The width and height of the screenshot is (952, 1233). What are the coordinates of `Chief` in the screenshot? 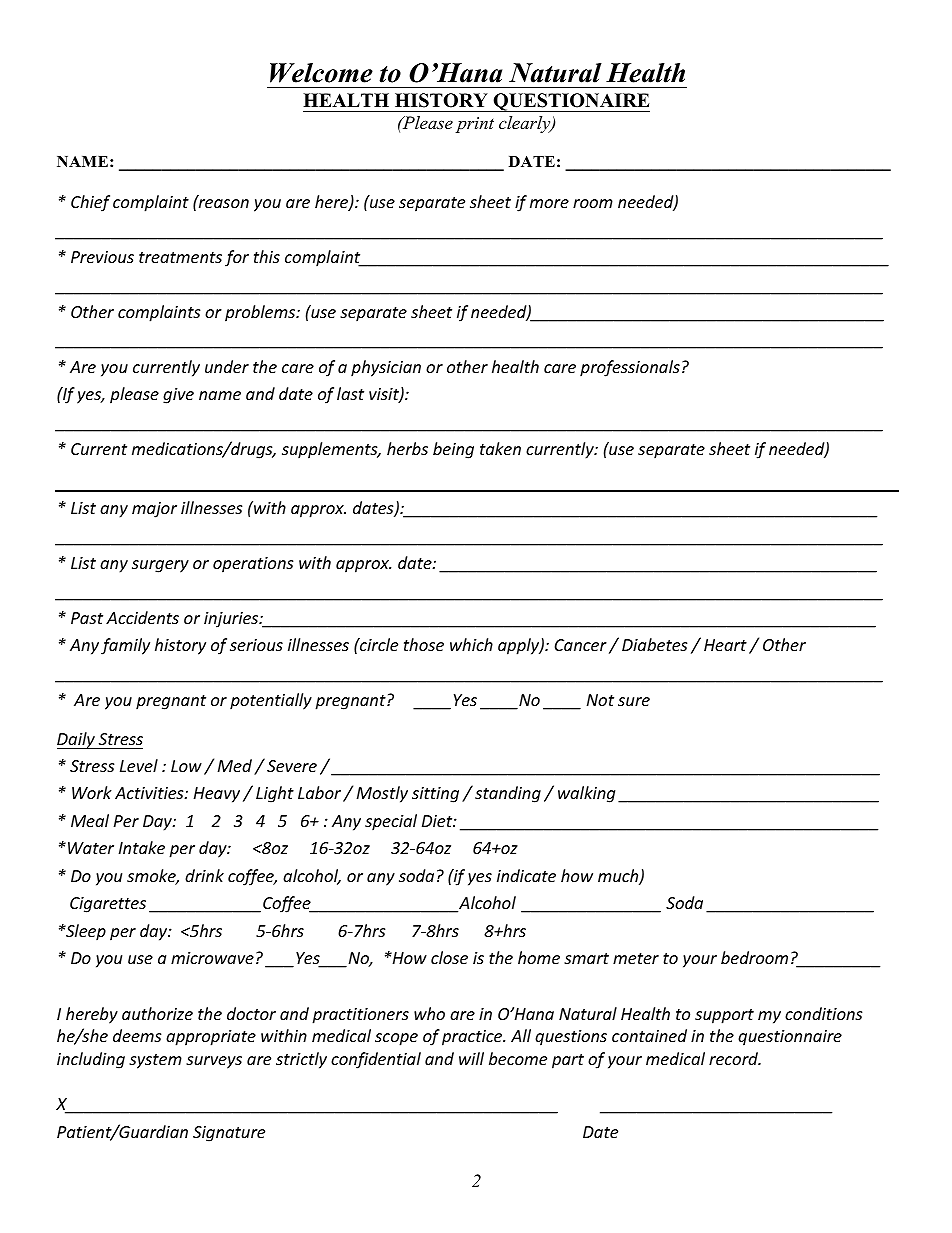 It's located at (90, 203).
